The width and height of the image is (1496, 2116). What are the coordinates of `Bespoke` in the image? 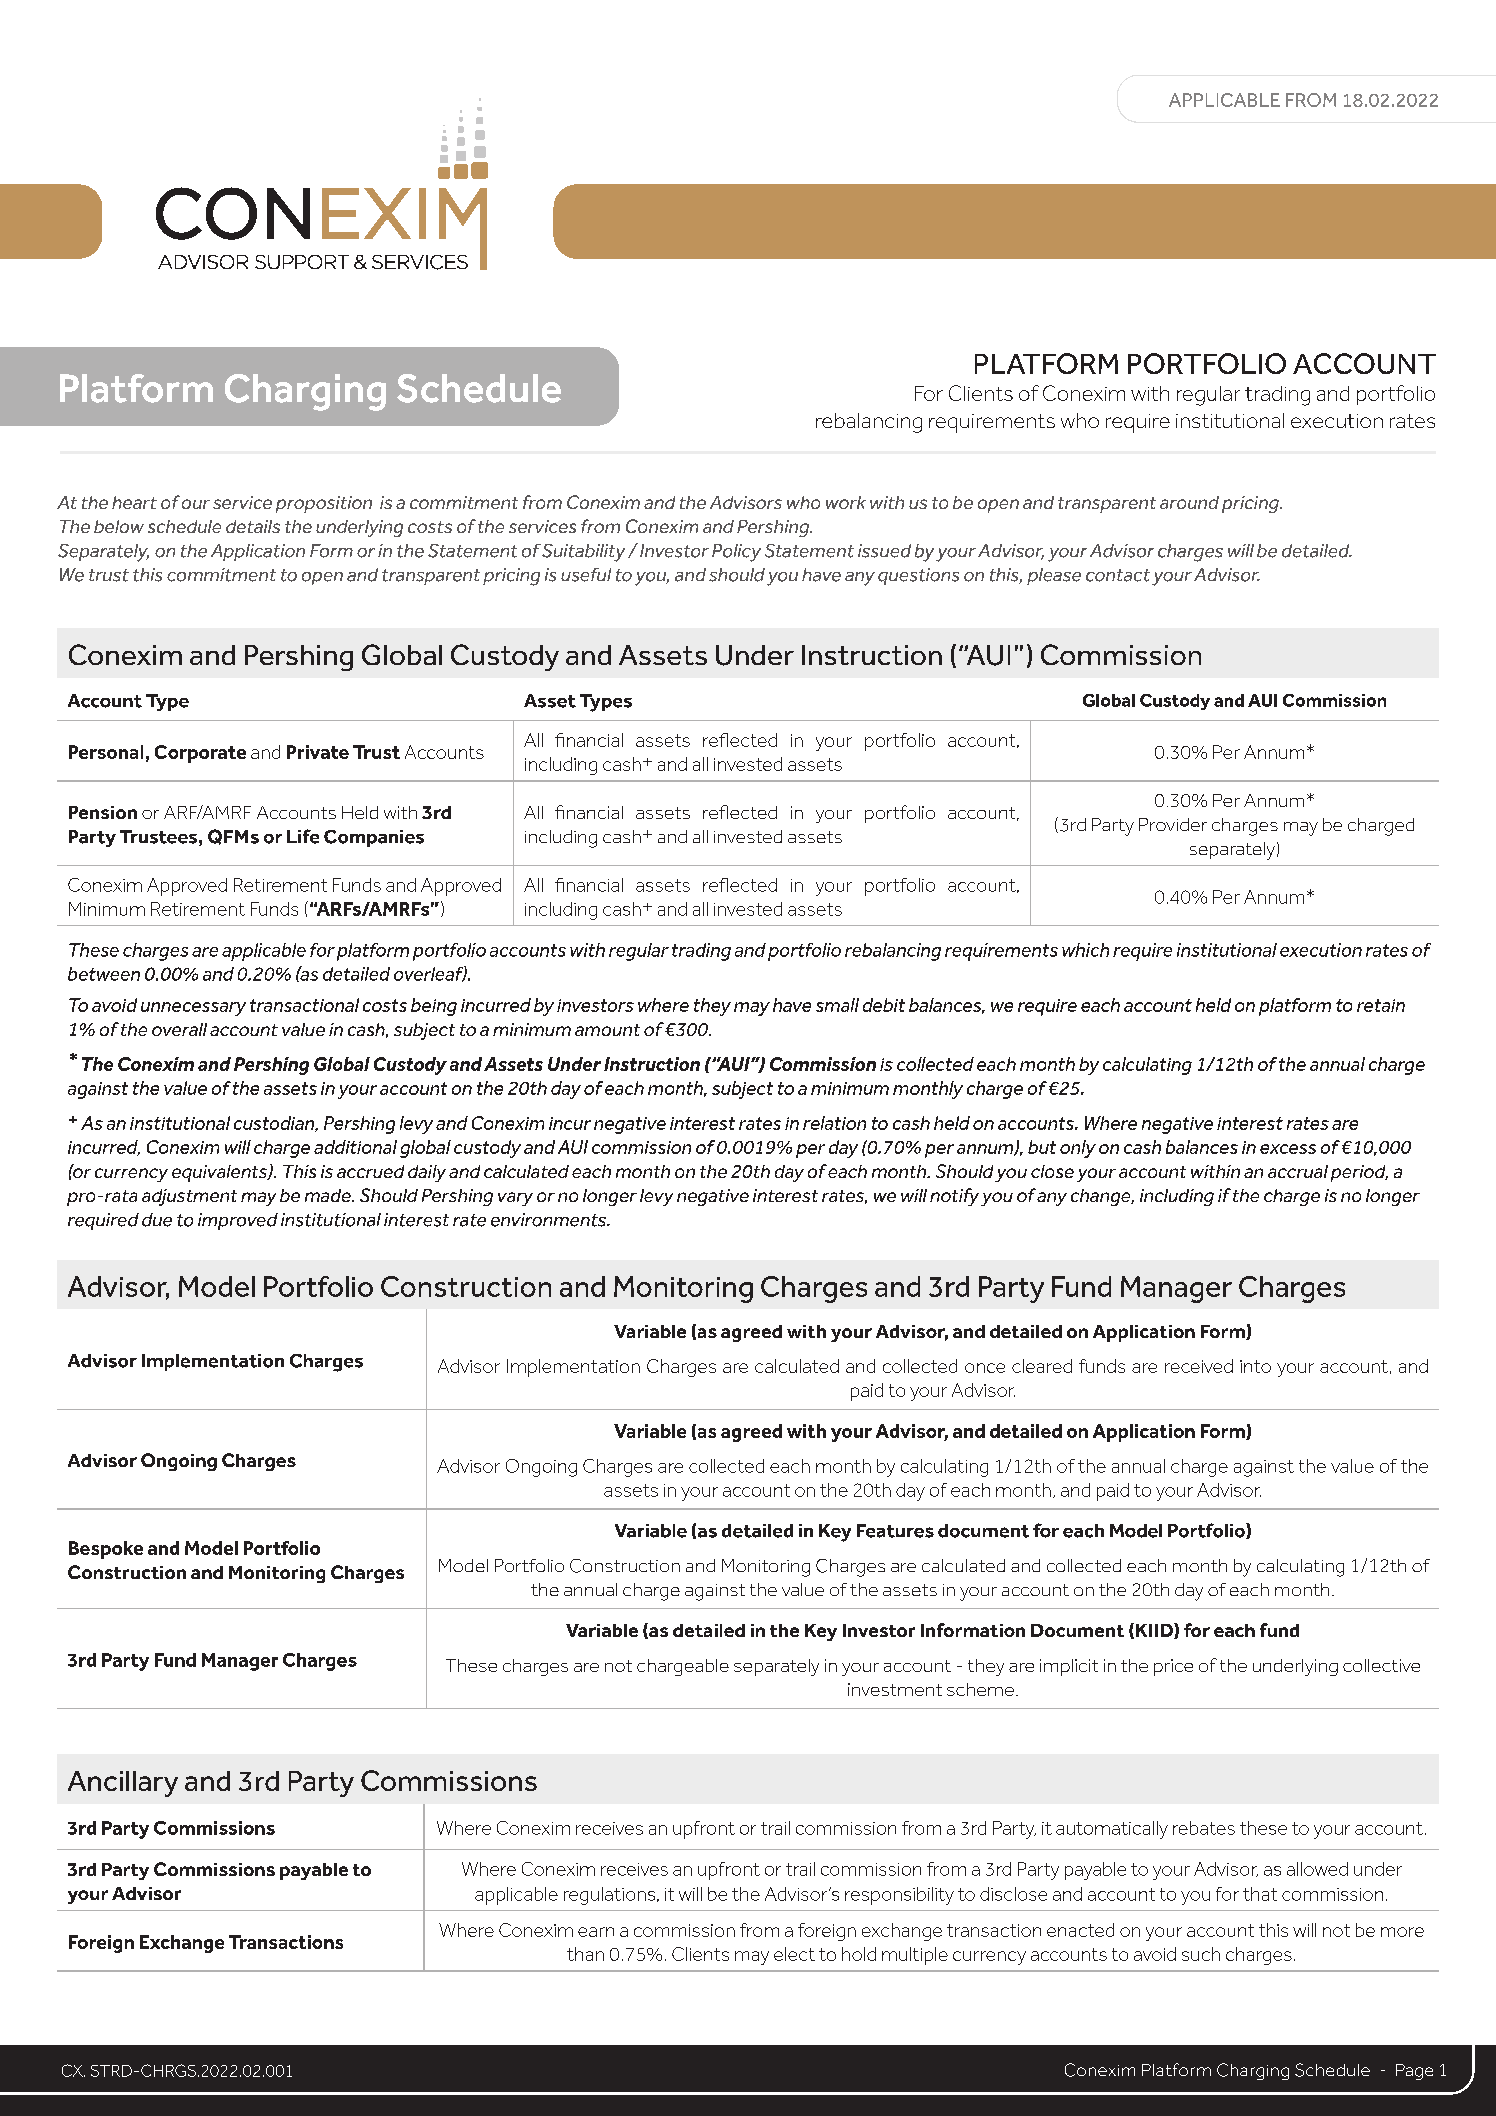 It's located at (106, 1550).
